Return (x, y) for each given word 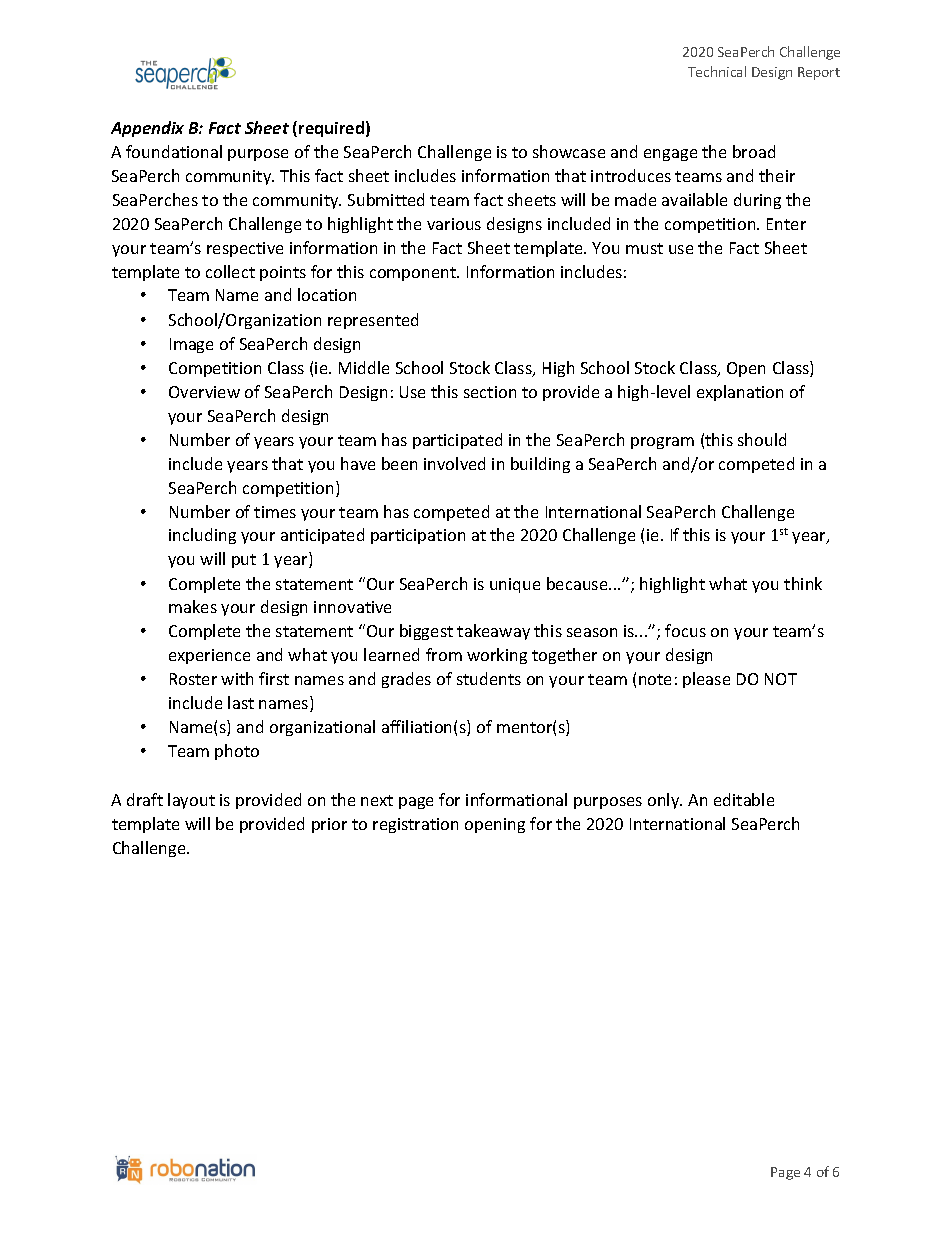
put (244, 561)
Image (191, 345)
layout (191, 801)
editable (744, 799)
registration (415, 825)
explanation (740, 393)
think (803, 583)
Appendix (147, 129)
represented (373, 321)
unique (515, 585)
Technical (717, 71)
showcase (569, 151)
